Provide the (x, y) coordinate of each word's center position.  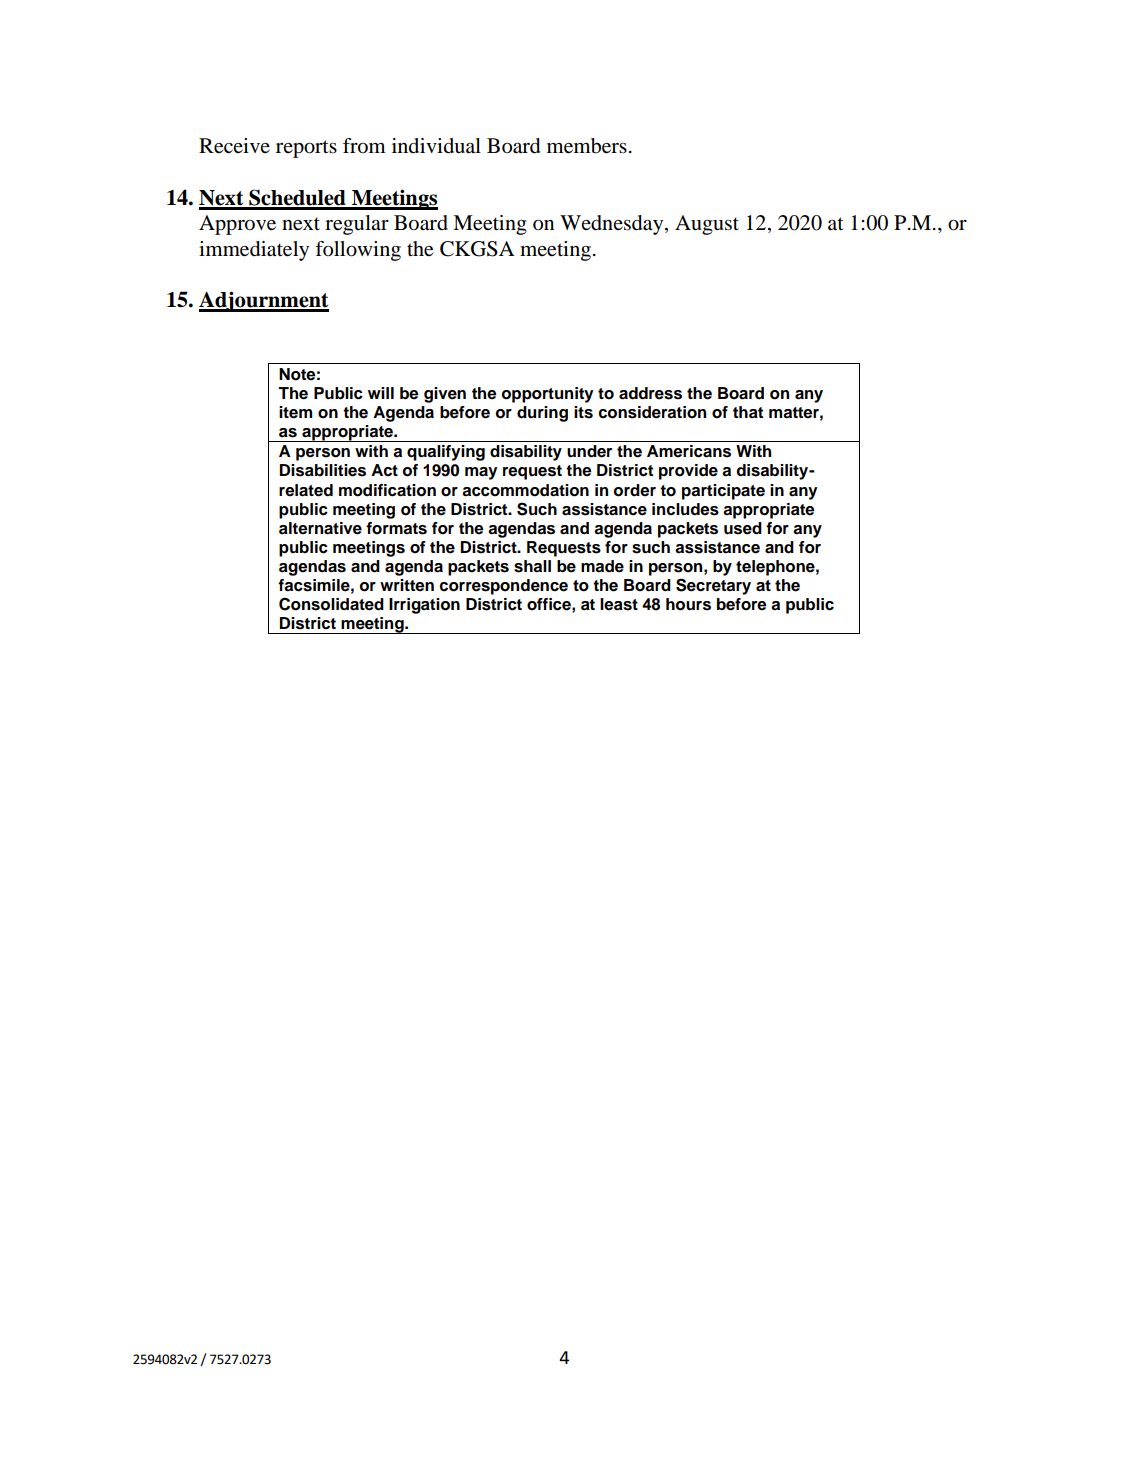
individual (436, 146)
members (587, 146)
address (650, 393)
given (445, 395)
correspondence (503, 587)
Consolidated (331, 604)
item (295, 412)
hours (688, 604)
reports (306, 149)
